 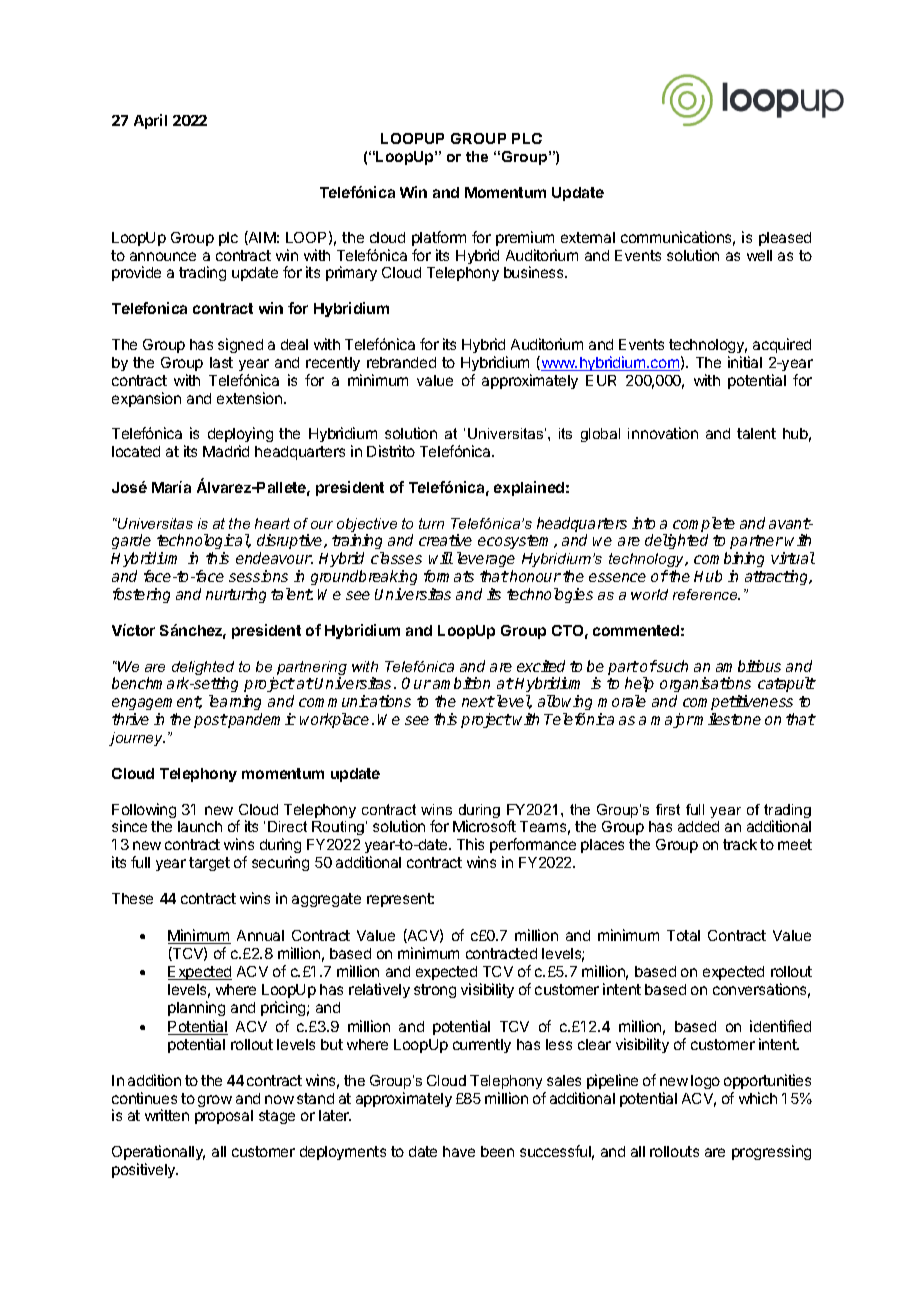 I want to click on April, so click(x=150, y=121).
